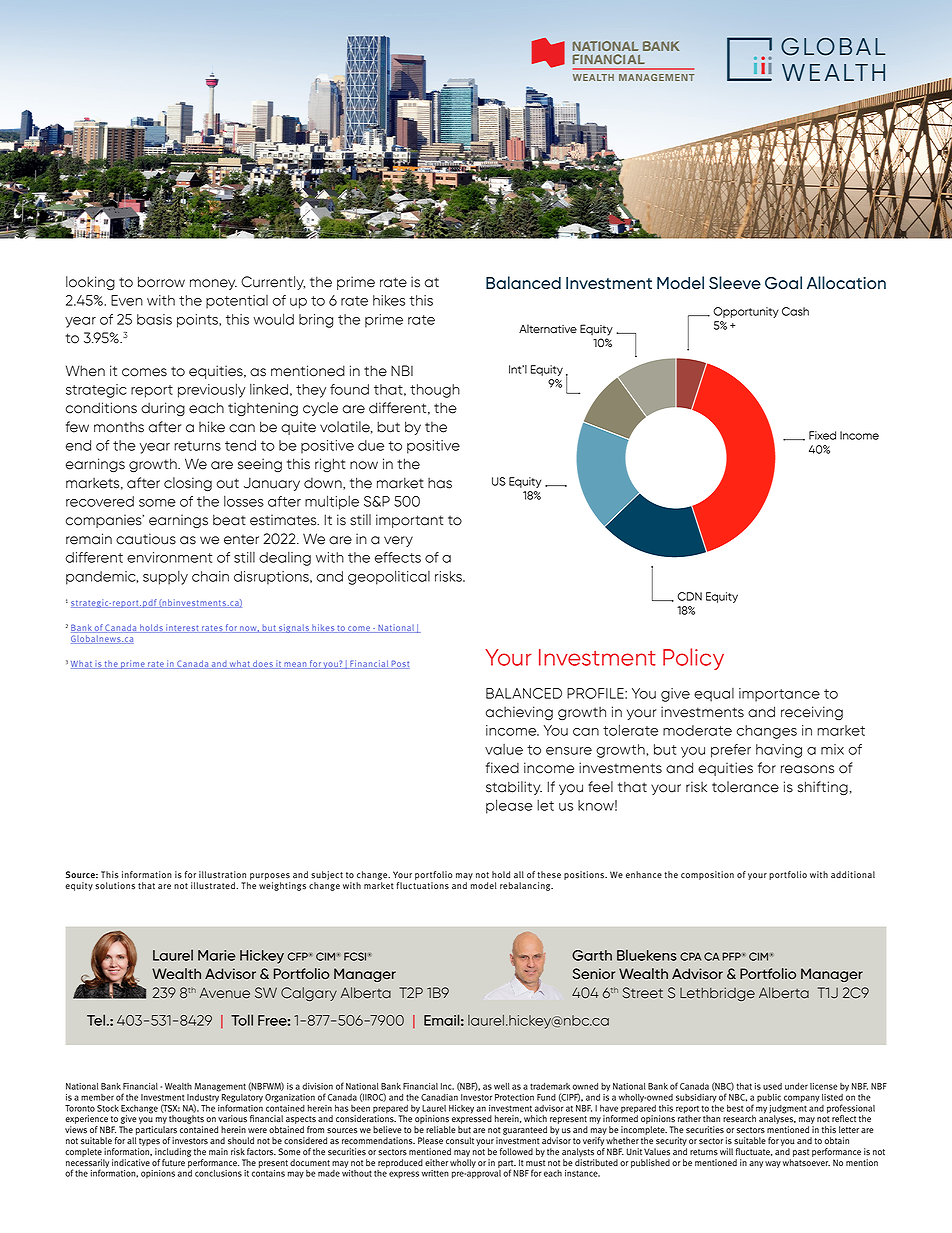  I want to click on Cash, so click(795, 311).
